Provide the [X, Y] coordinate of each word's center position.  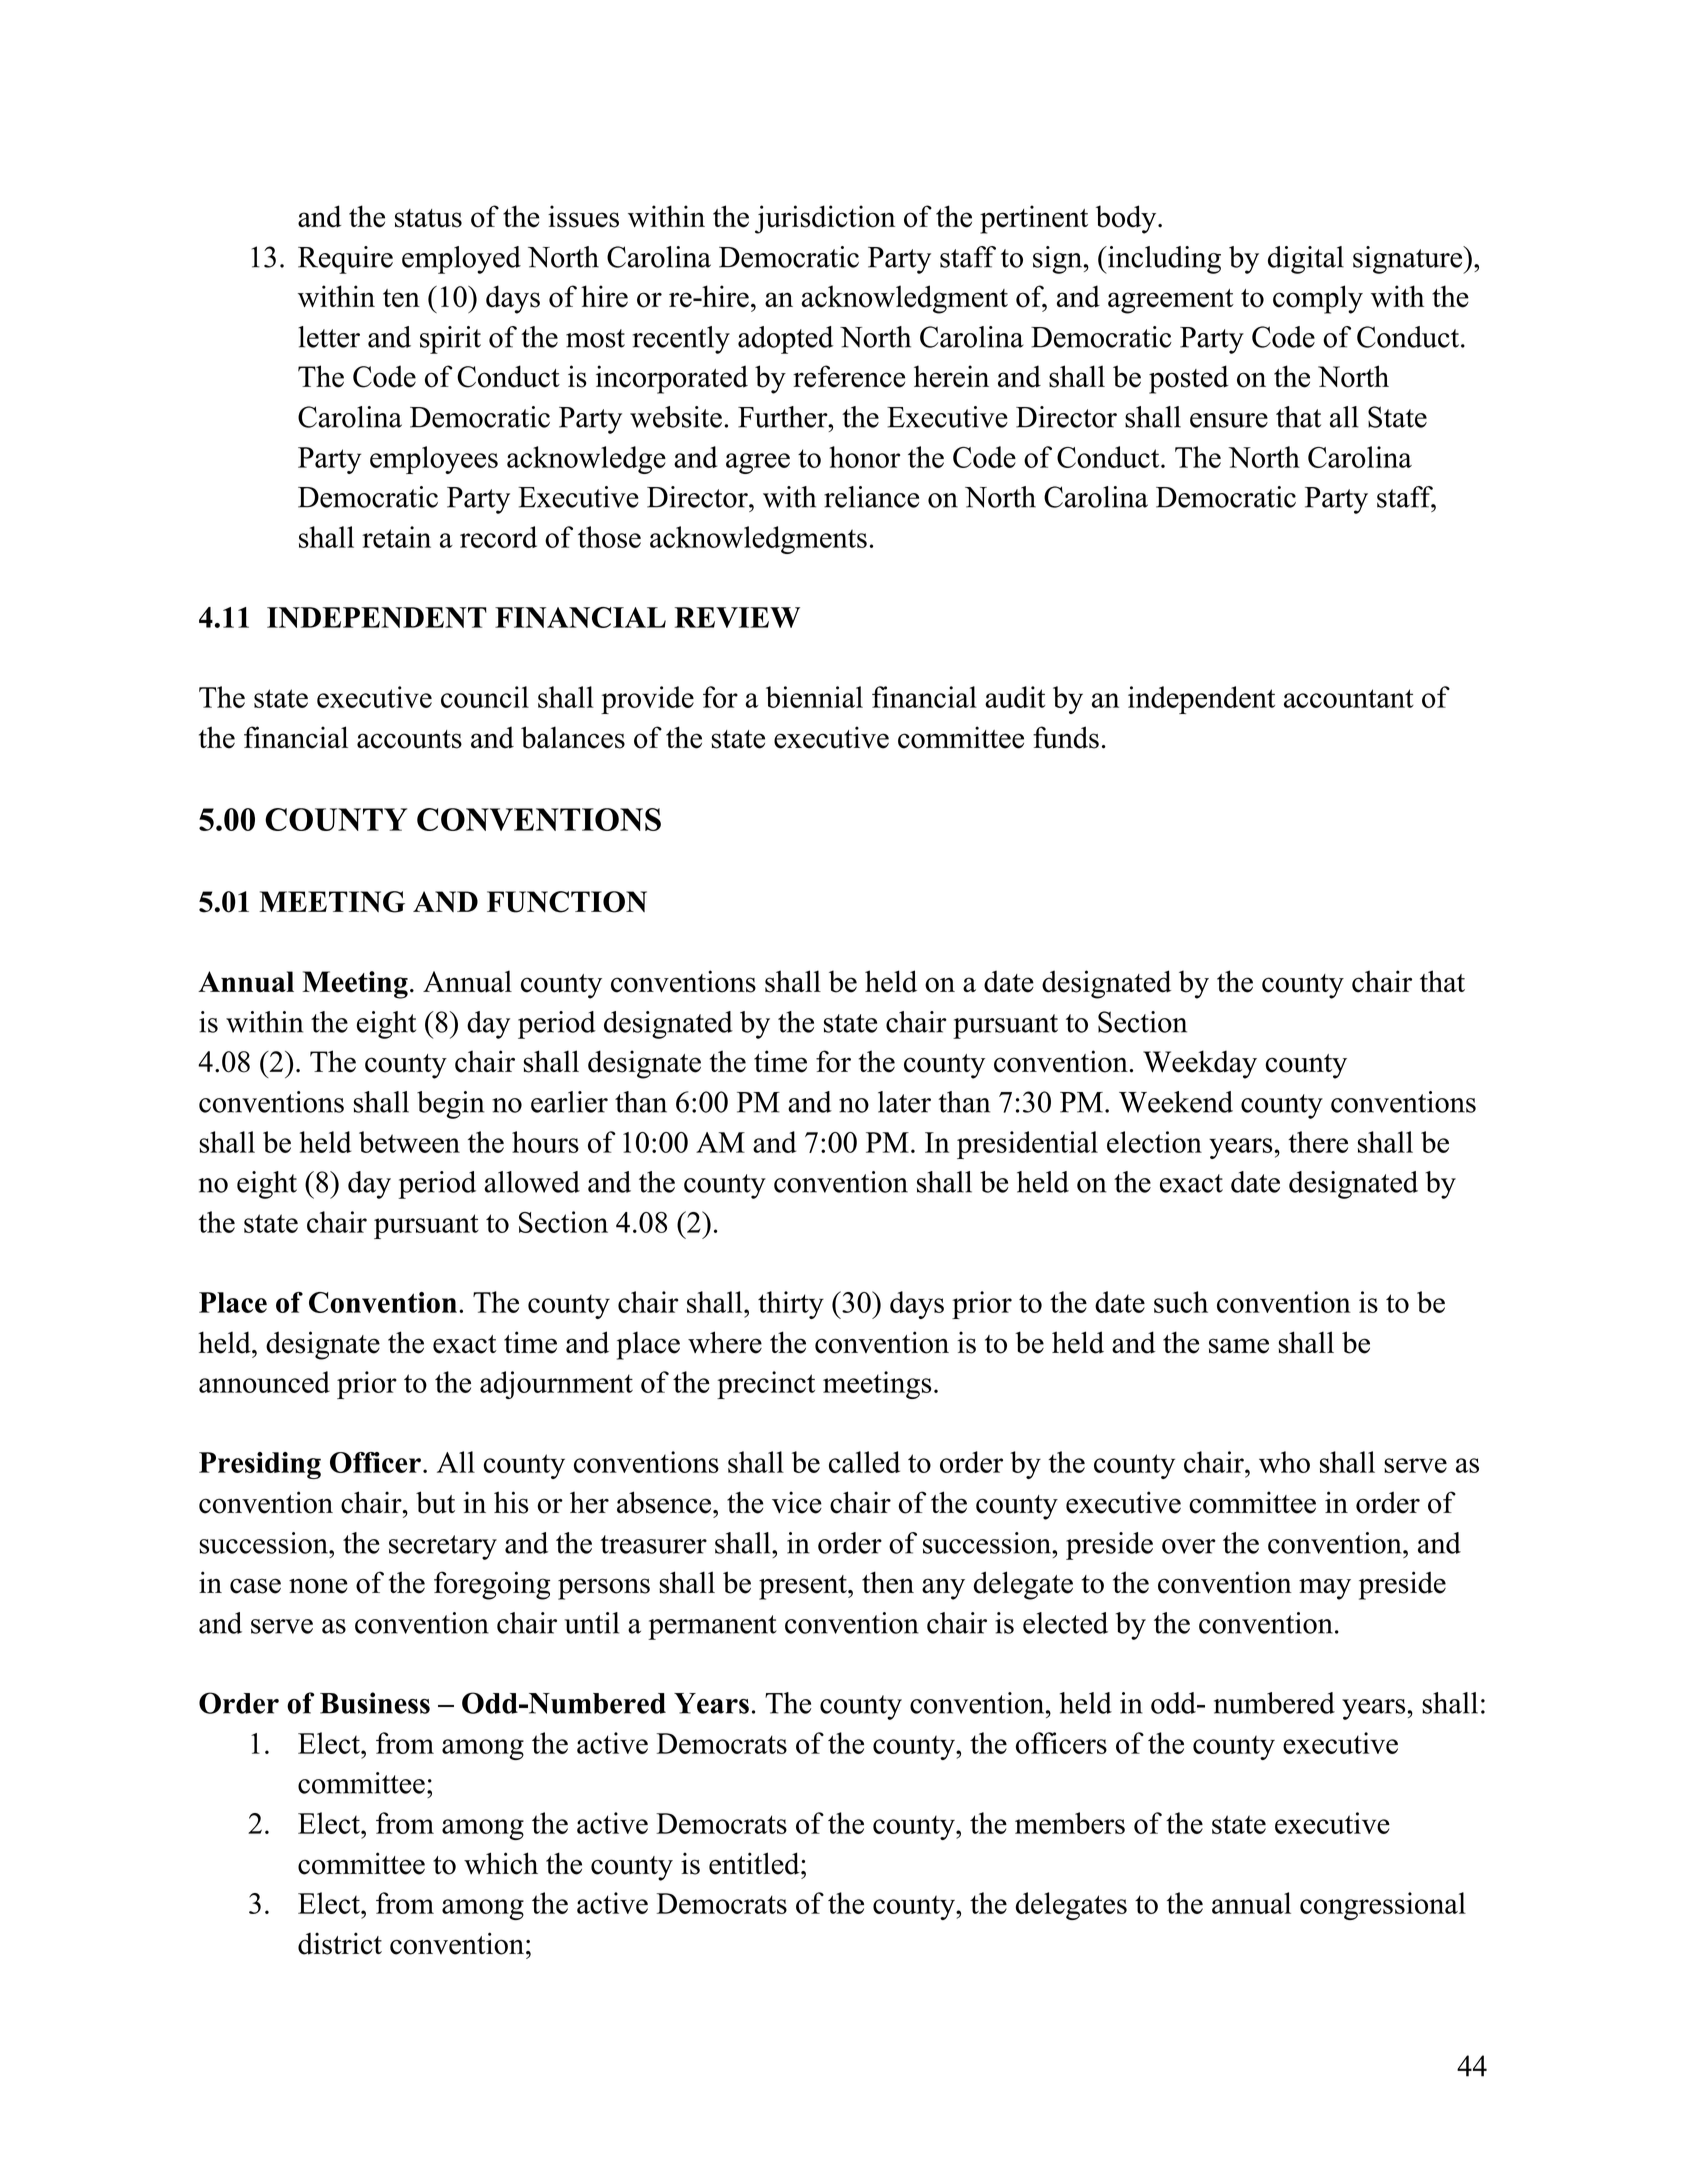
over [1189, 1546]
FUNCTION [567, 902]
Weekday [1200, 1064]
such [1181, 1302]
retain [396, 537]
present [804, 1587]
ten [401, 298]
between [409, 1142]
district [340, 1943]
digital [1306, 260]
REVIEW [737, 617]
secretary [443, 1547]
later [904, 1102]
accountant [1349, 698]
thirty [791, 1305]
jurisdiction [825, 219]
